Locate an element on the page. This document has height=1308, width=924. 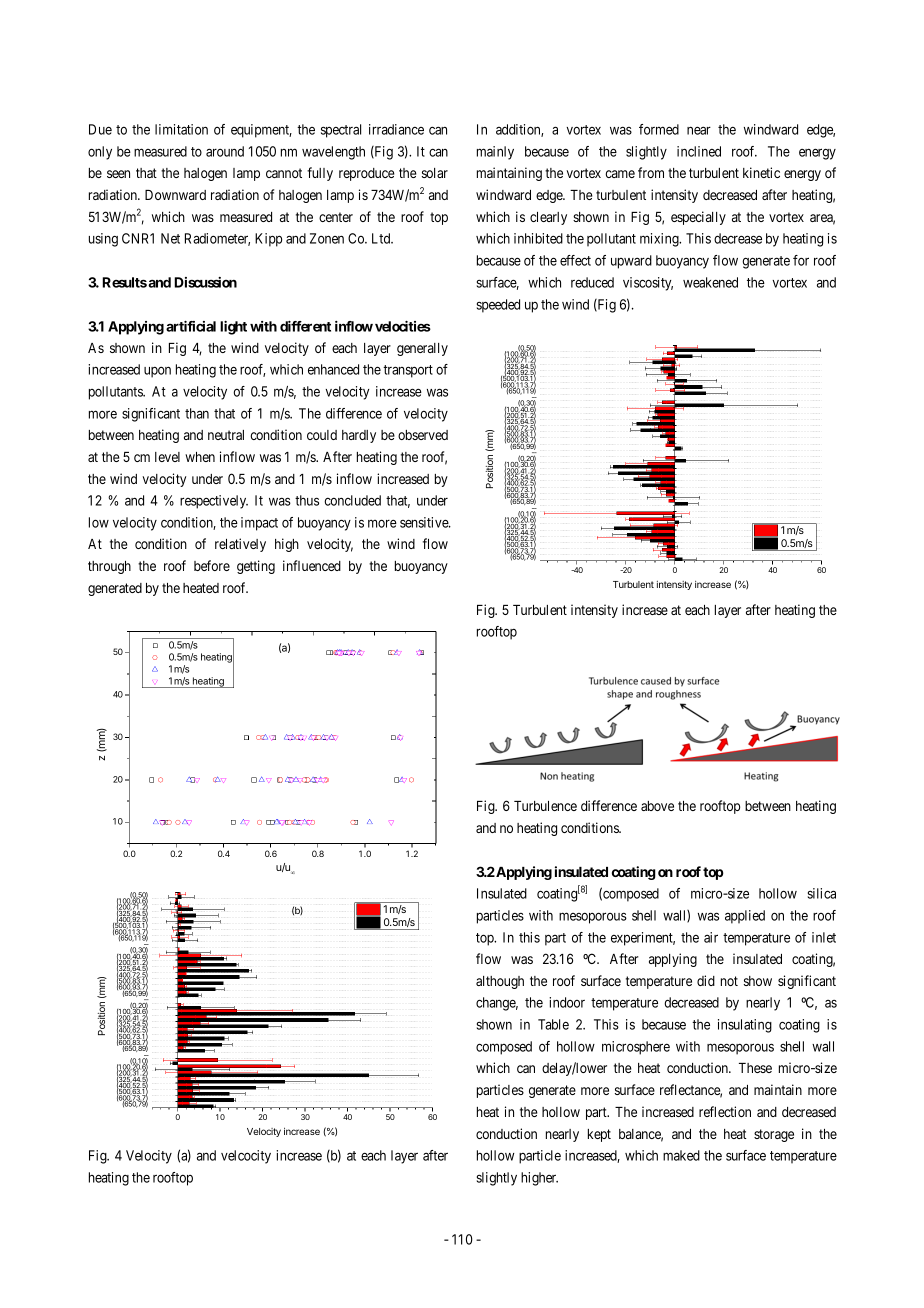
weakened is located at coordinates (710, 282).
